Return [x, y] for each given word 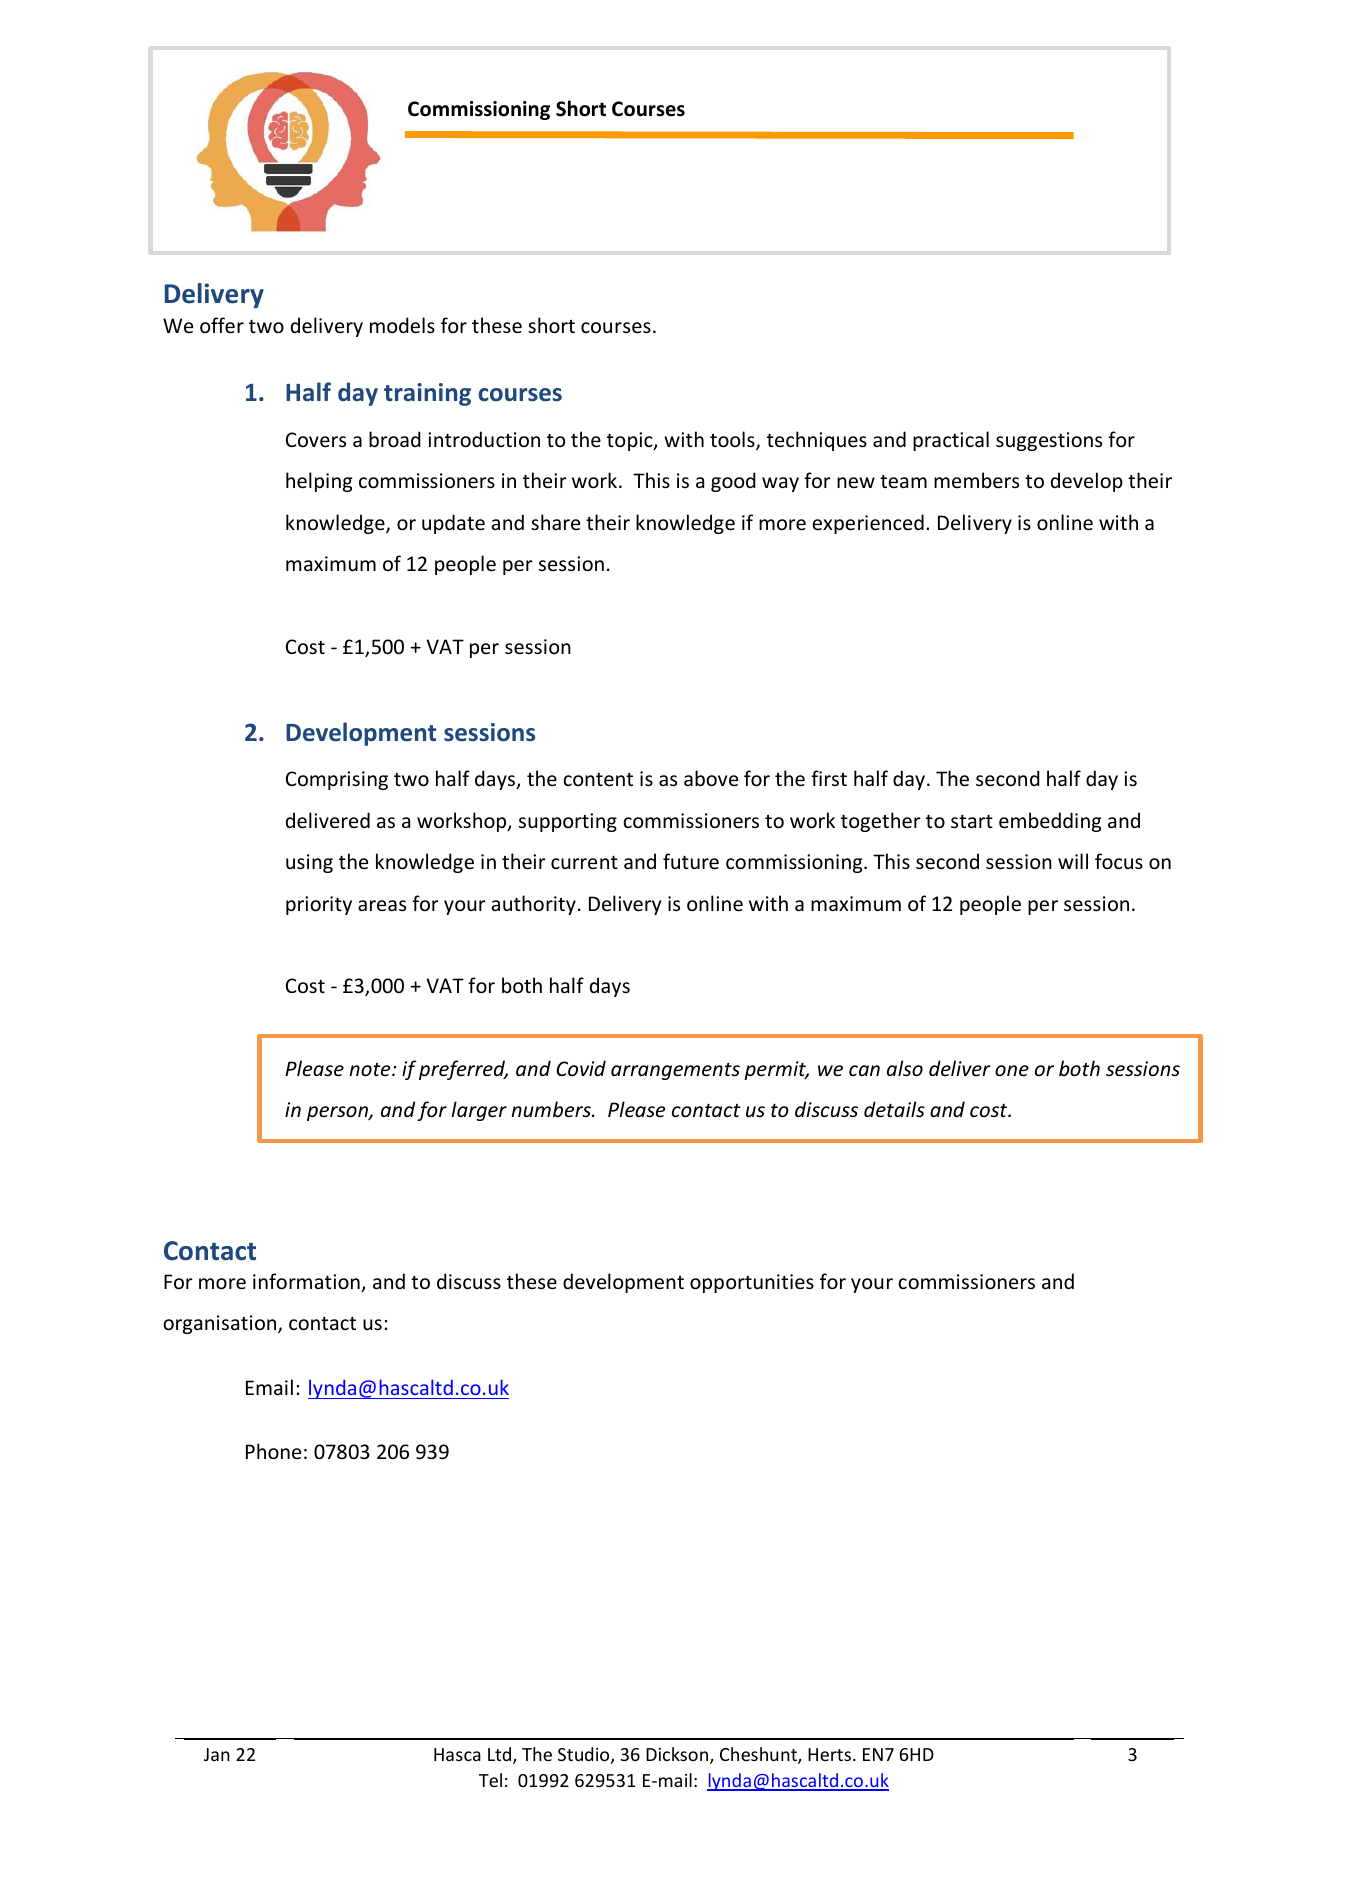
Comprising [337, 780]
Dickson [677, 1754]
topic [631, 441]
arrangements [675, 1071]
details [894, 1109]
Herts [829, 1754]
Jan [217, 1754]
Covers [316, 440]
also [905, 1068]
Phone [273, 1451]
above [711, 778]
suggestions [1049, 441]
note [371, 1070]
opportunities [752, 1283]
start [972, 821]
